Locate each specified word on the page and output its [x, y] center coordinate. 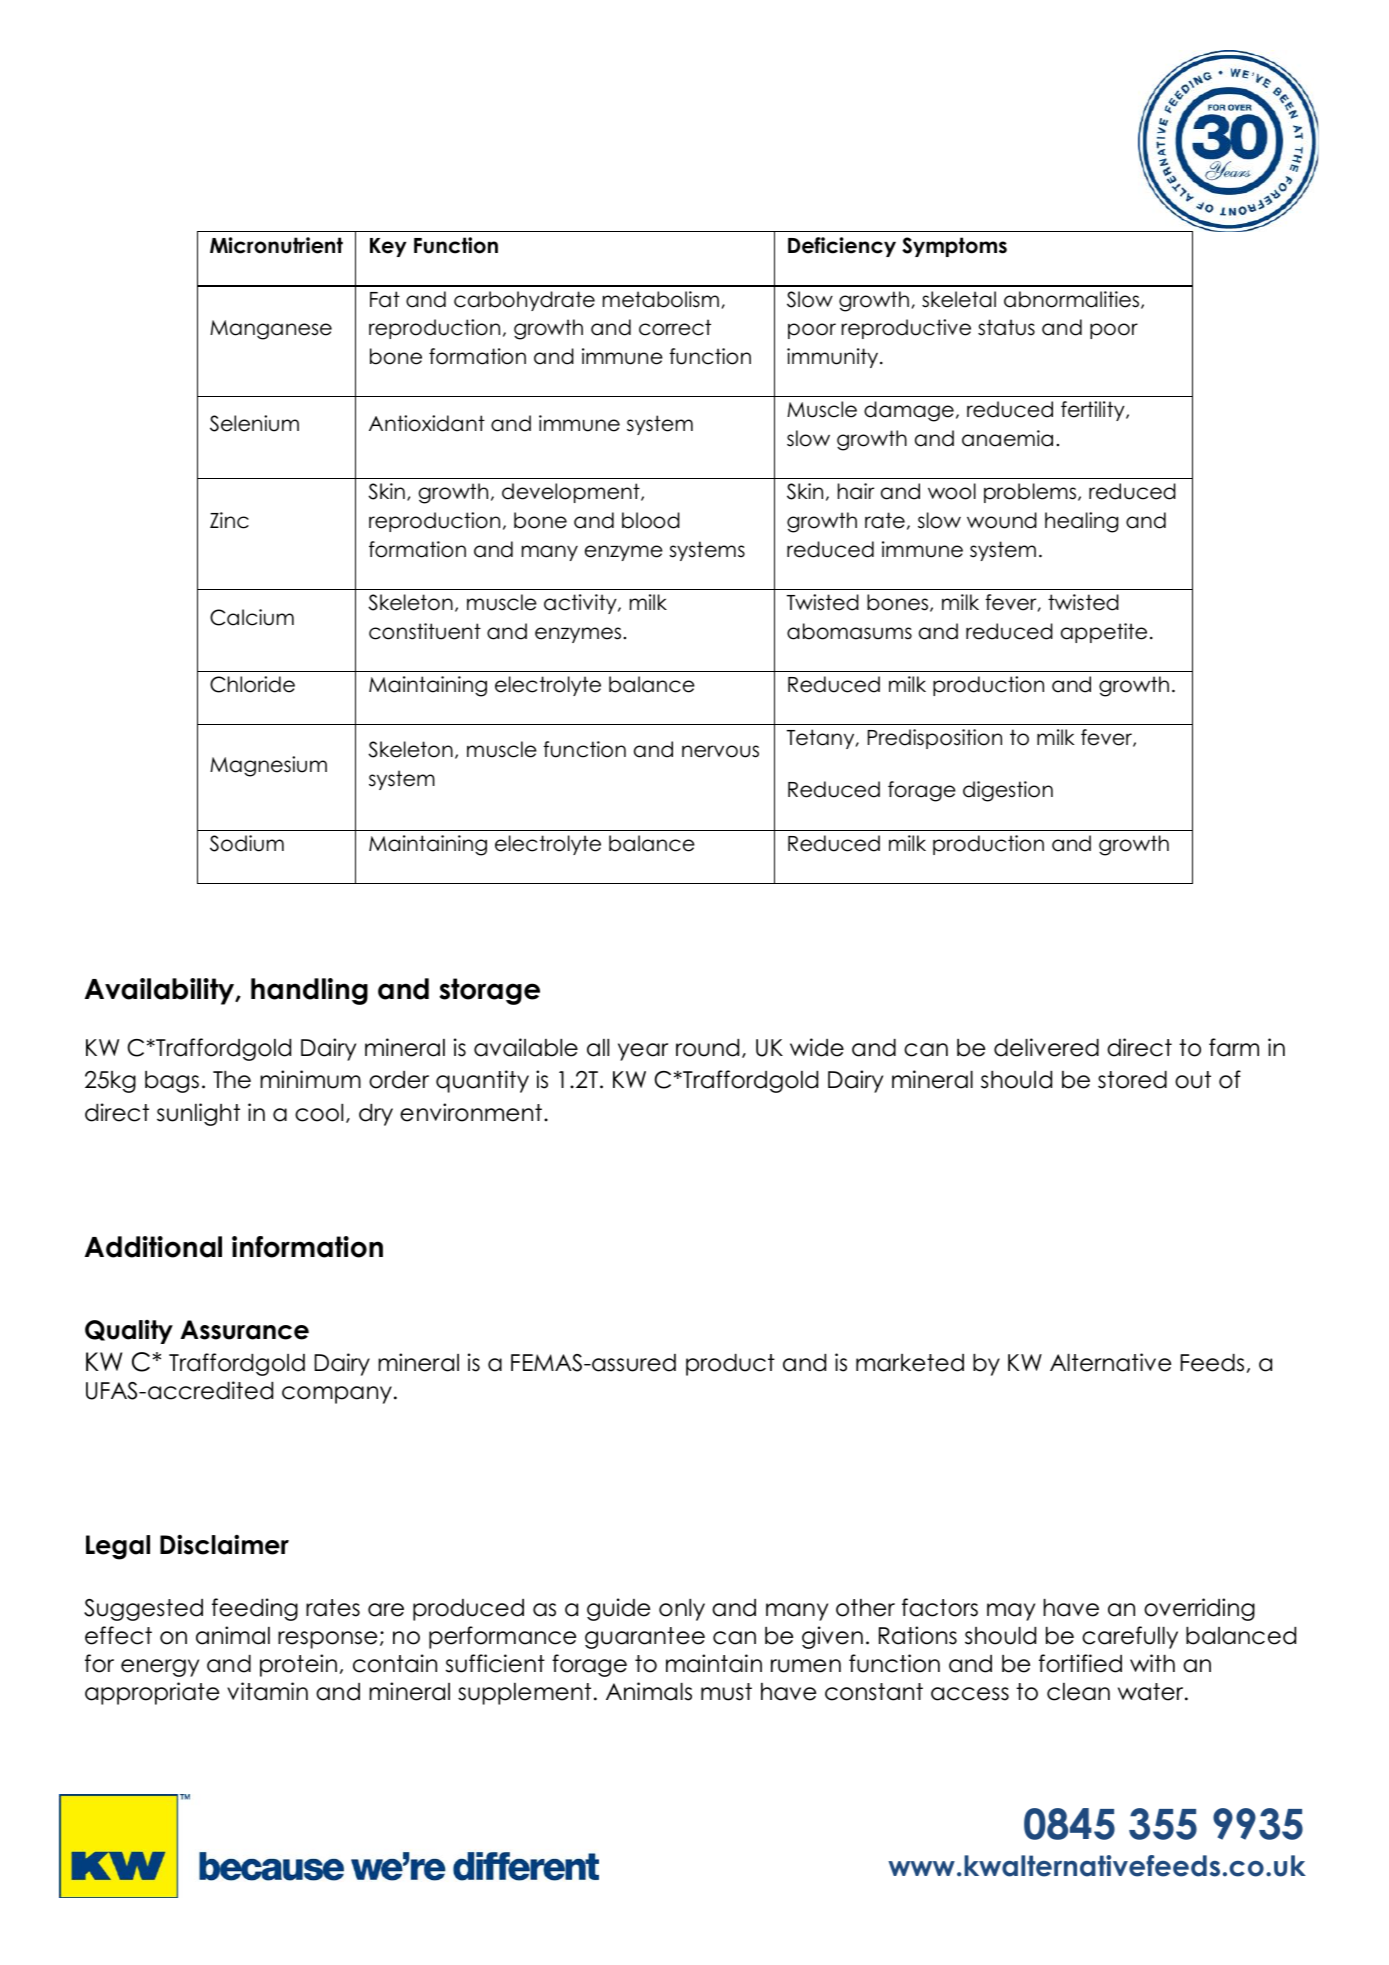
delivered [1046, 1047]
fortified [1080, 1663]
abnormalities [1073, 300]
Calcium [252, 617]
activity [581, 604]
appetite [1104, 633]
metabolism [661, 299]
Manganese [271, 330]
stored [1132, 1080]
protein [298, 1665]
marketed [910, 1363]
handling [309, 991]
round [707, 1048]
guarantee [645, 1638]
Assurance [244, 1330]
